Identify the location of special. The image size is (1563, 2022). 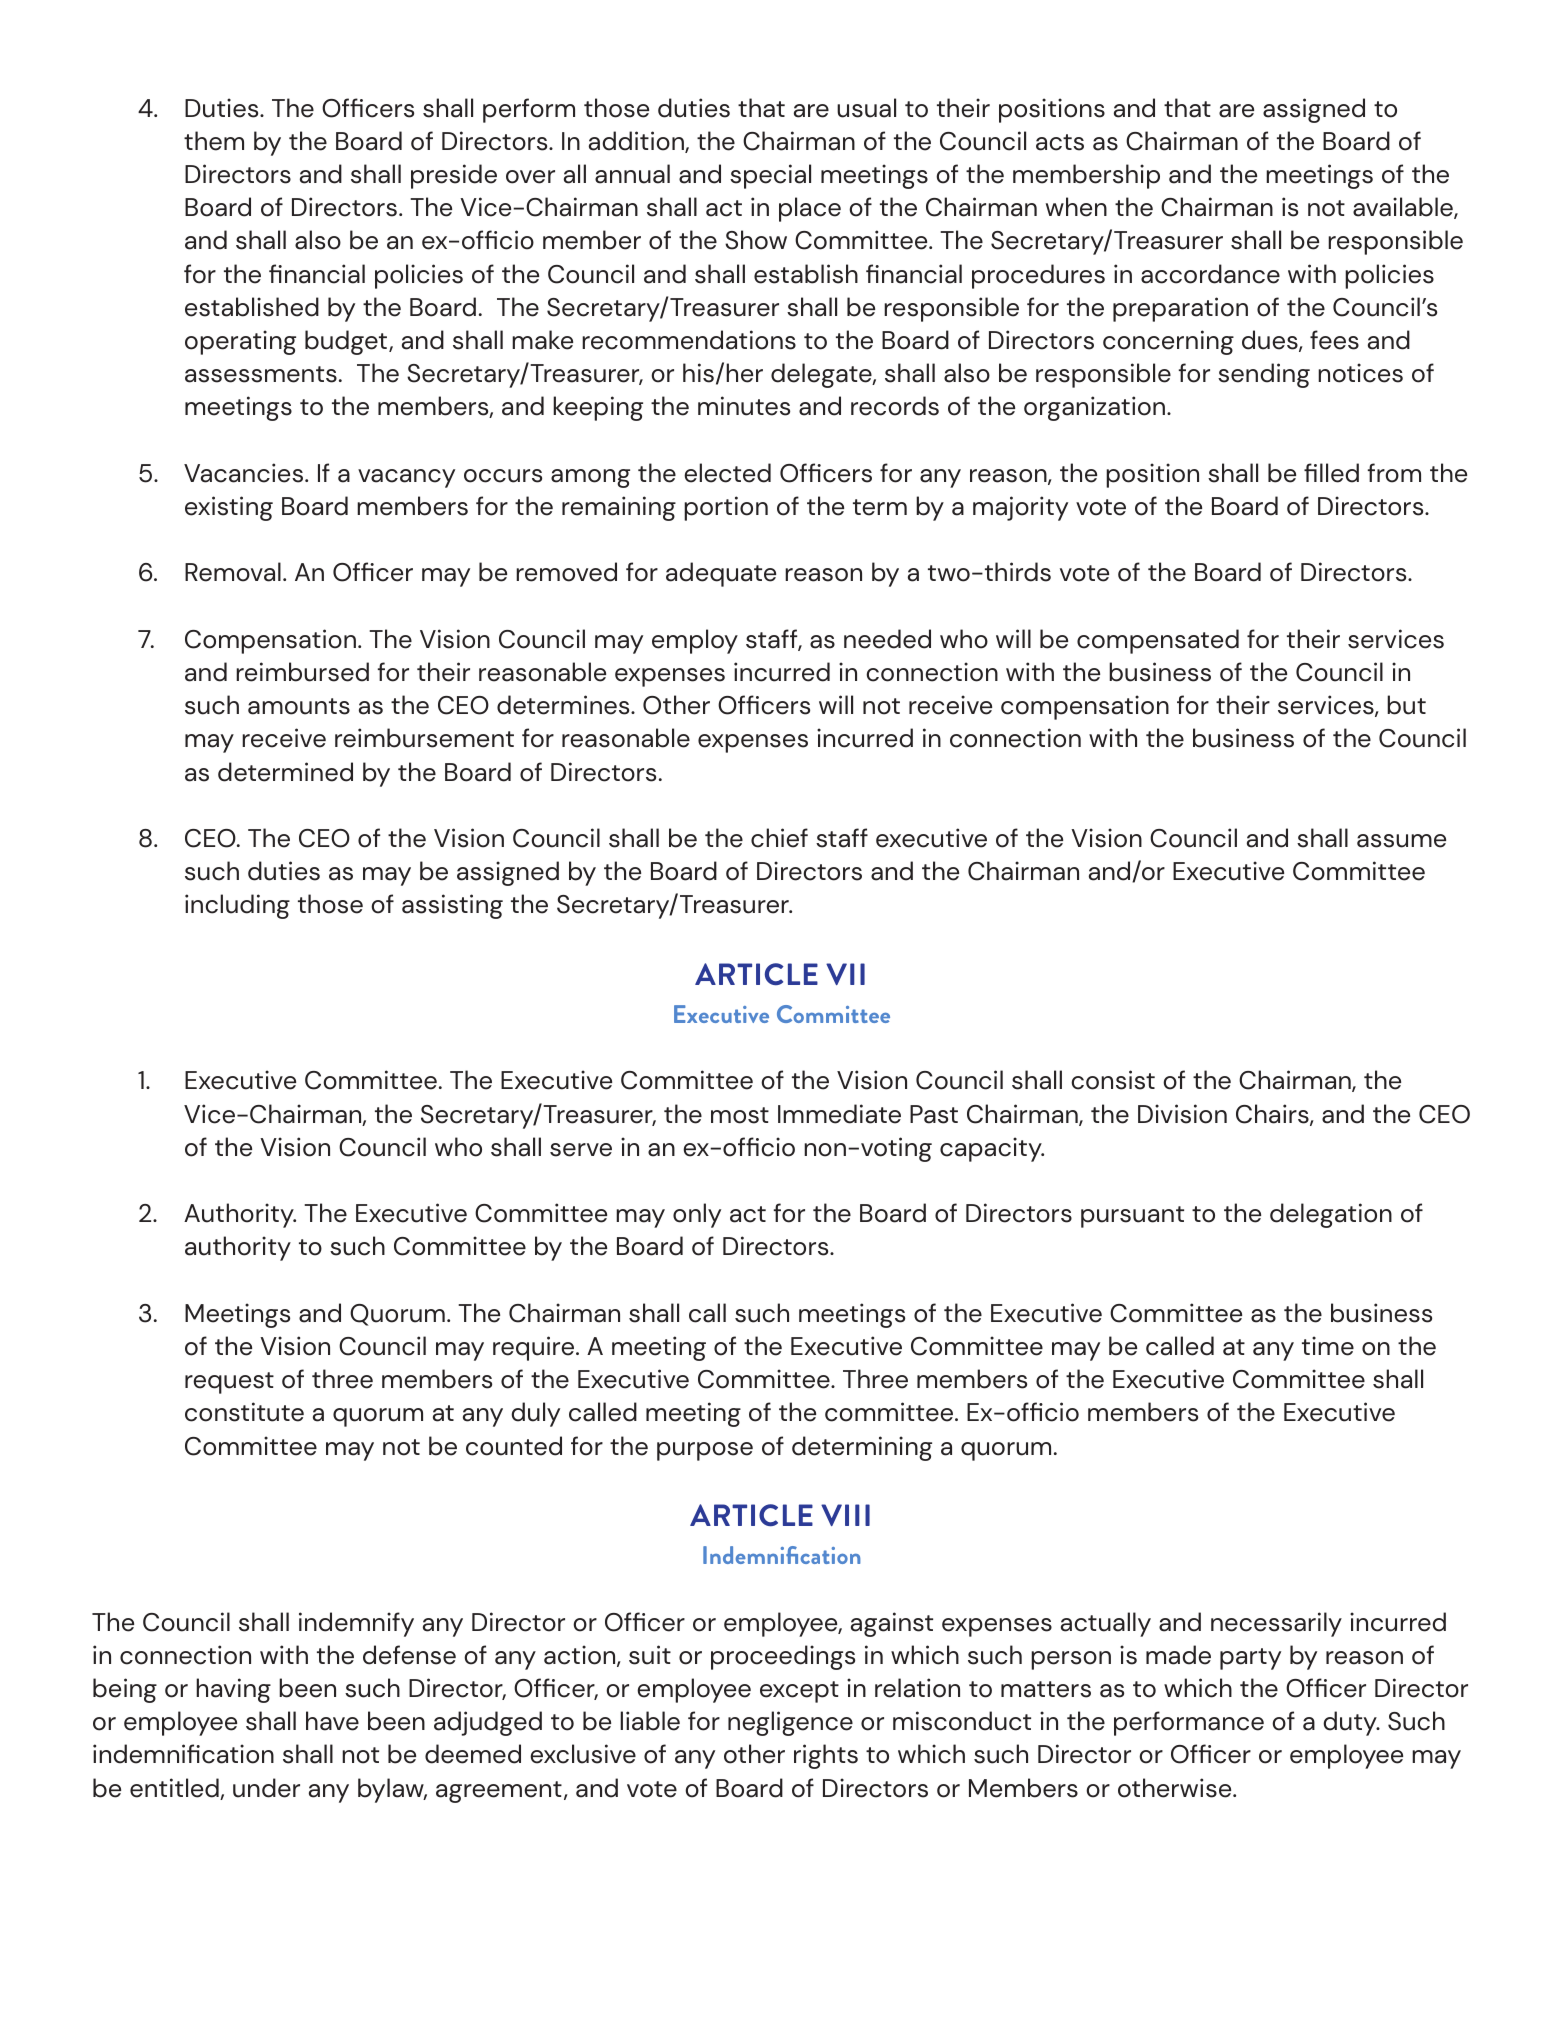
(770, 176).
